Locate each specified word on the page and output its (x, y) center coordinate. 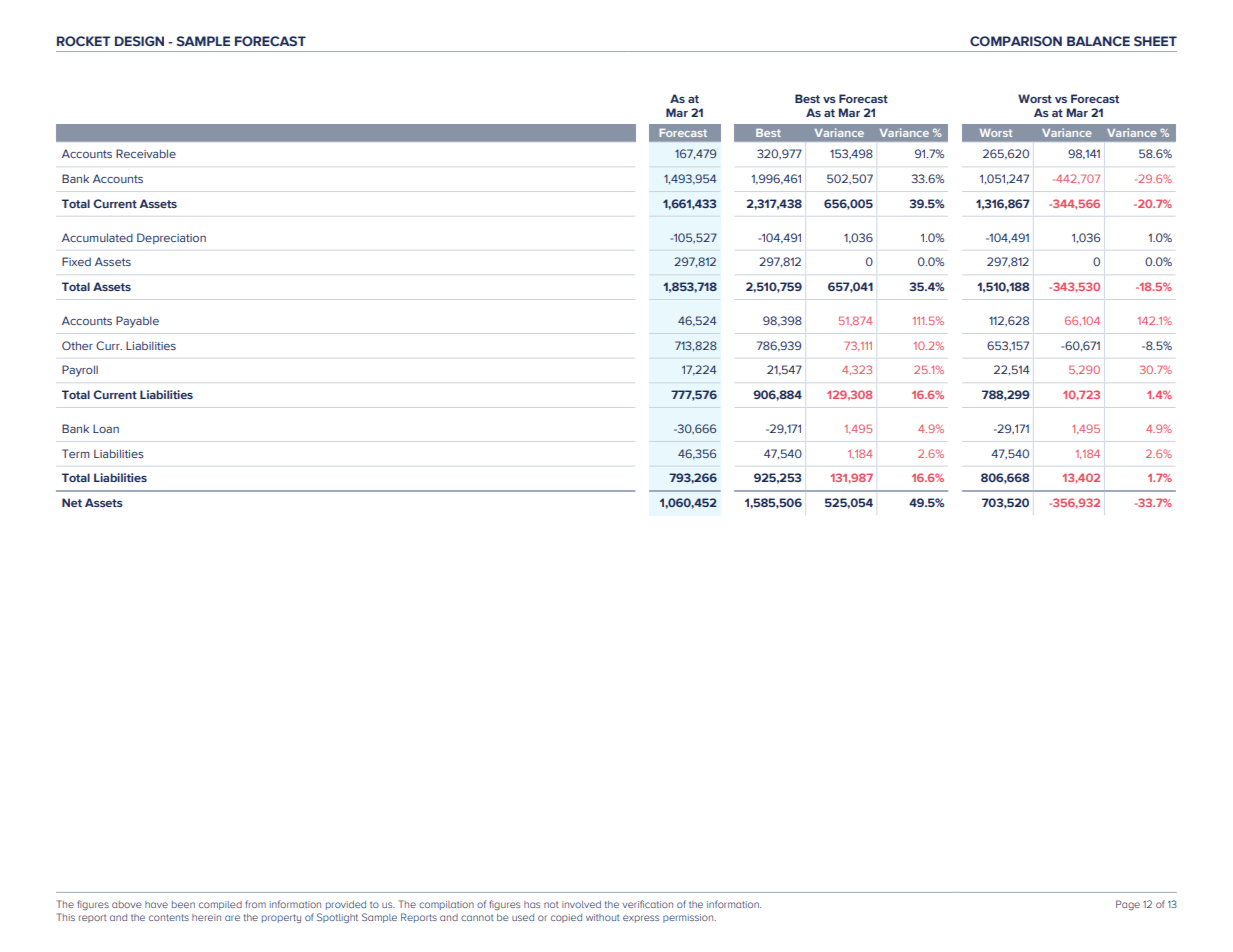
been (183, 904)
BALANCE (1098, 41)
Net (72, 502)
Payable (137, 322)
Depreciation (171, 239)
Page (1128, 905)
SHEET (1155, 41)
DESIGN (139, 41)
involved (581, 904)
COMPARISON (1016, 41)
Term (76, 453)
